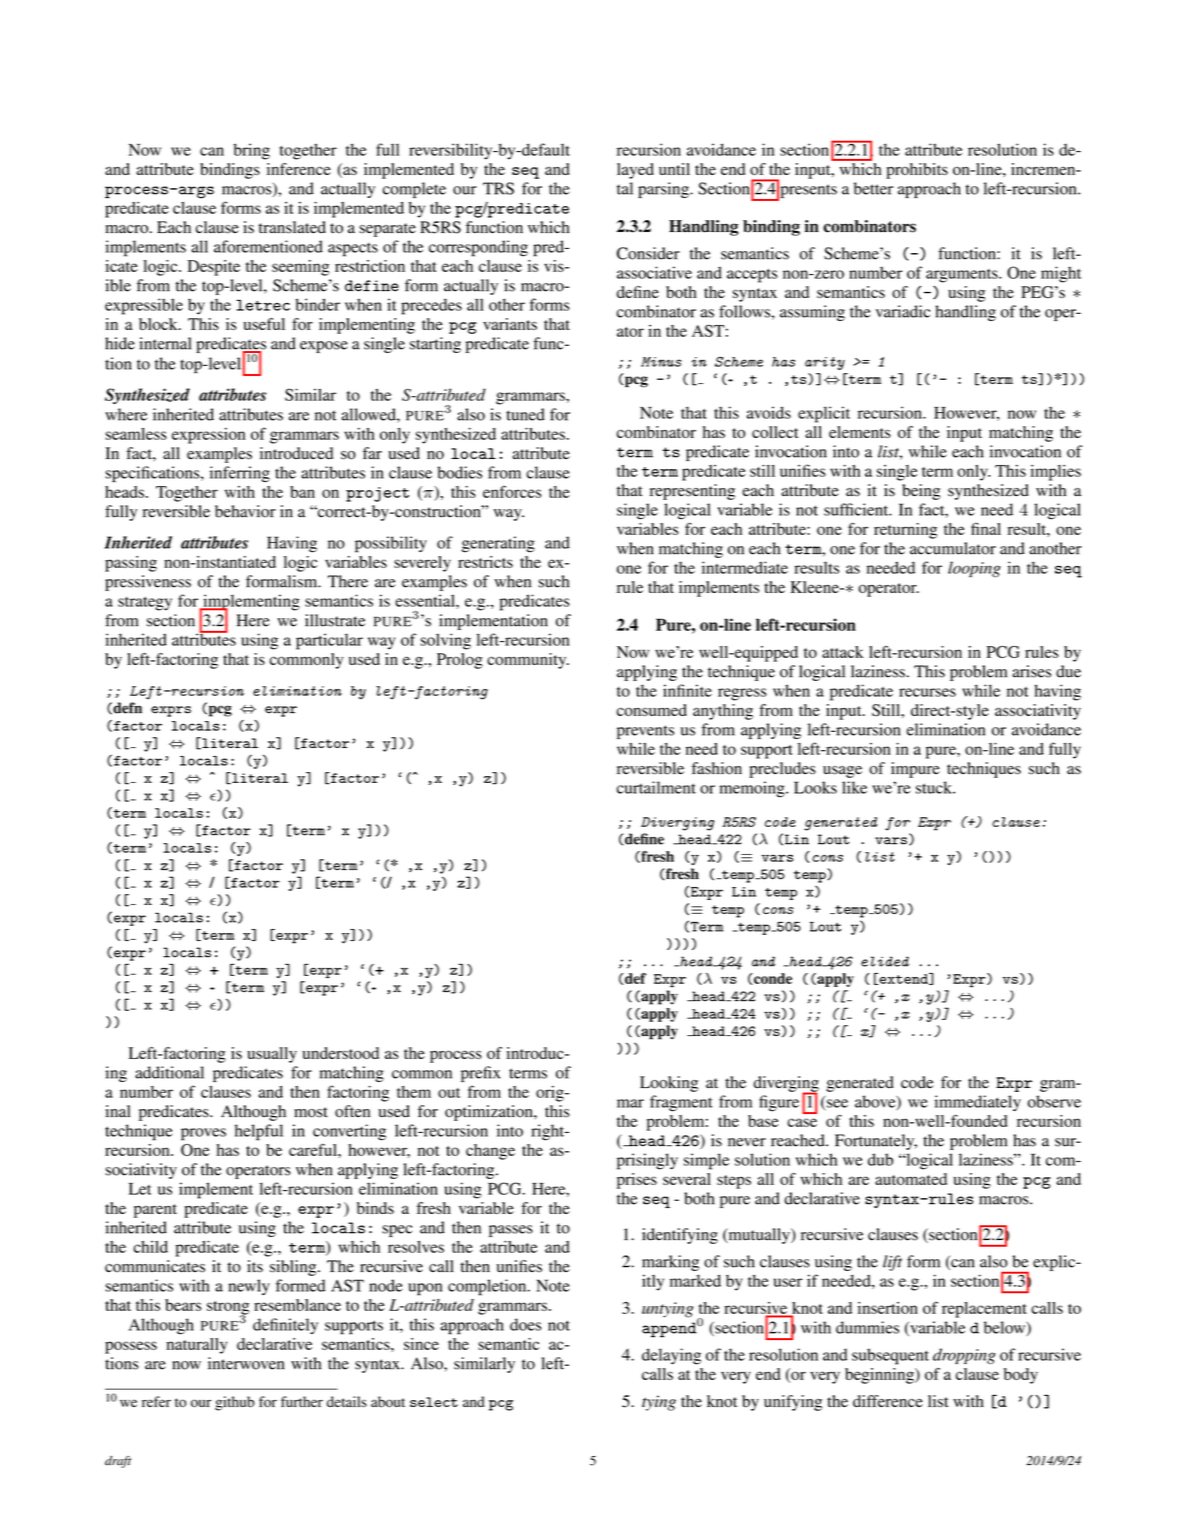 Image resolution: width=1190 pixels, height=1540 pixels. What do you see at coordinates (235, 1403) in the screenshot?
I see `github` at bounding box center [235, 1403].
